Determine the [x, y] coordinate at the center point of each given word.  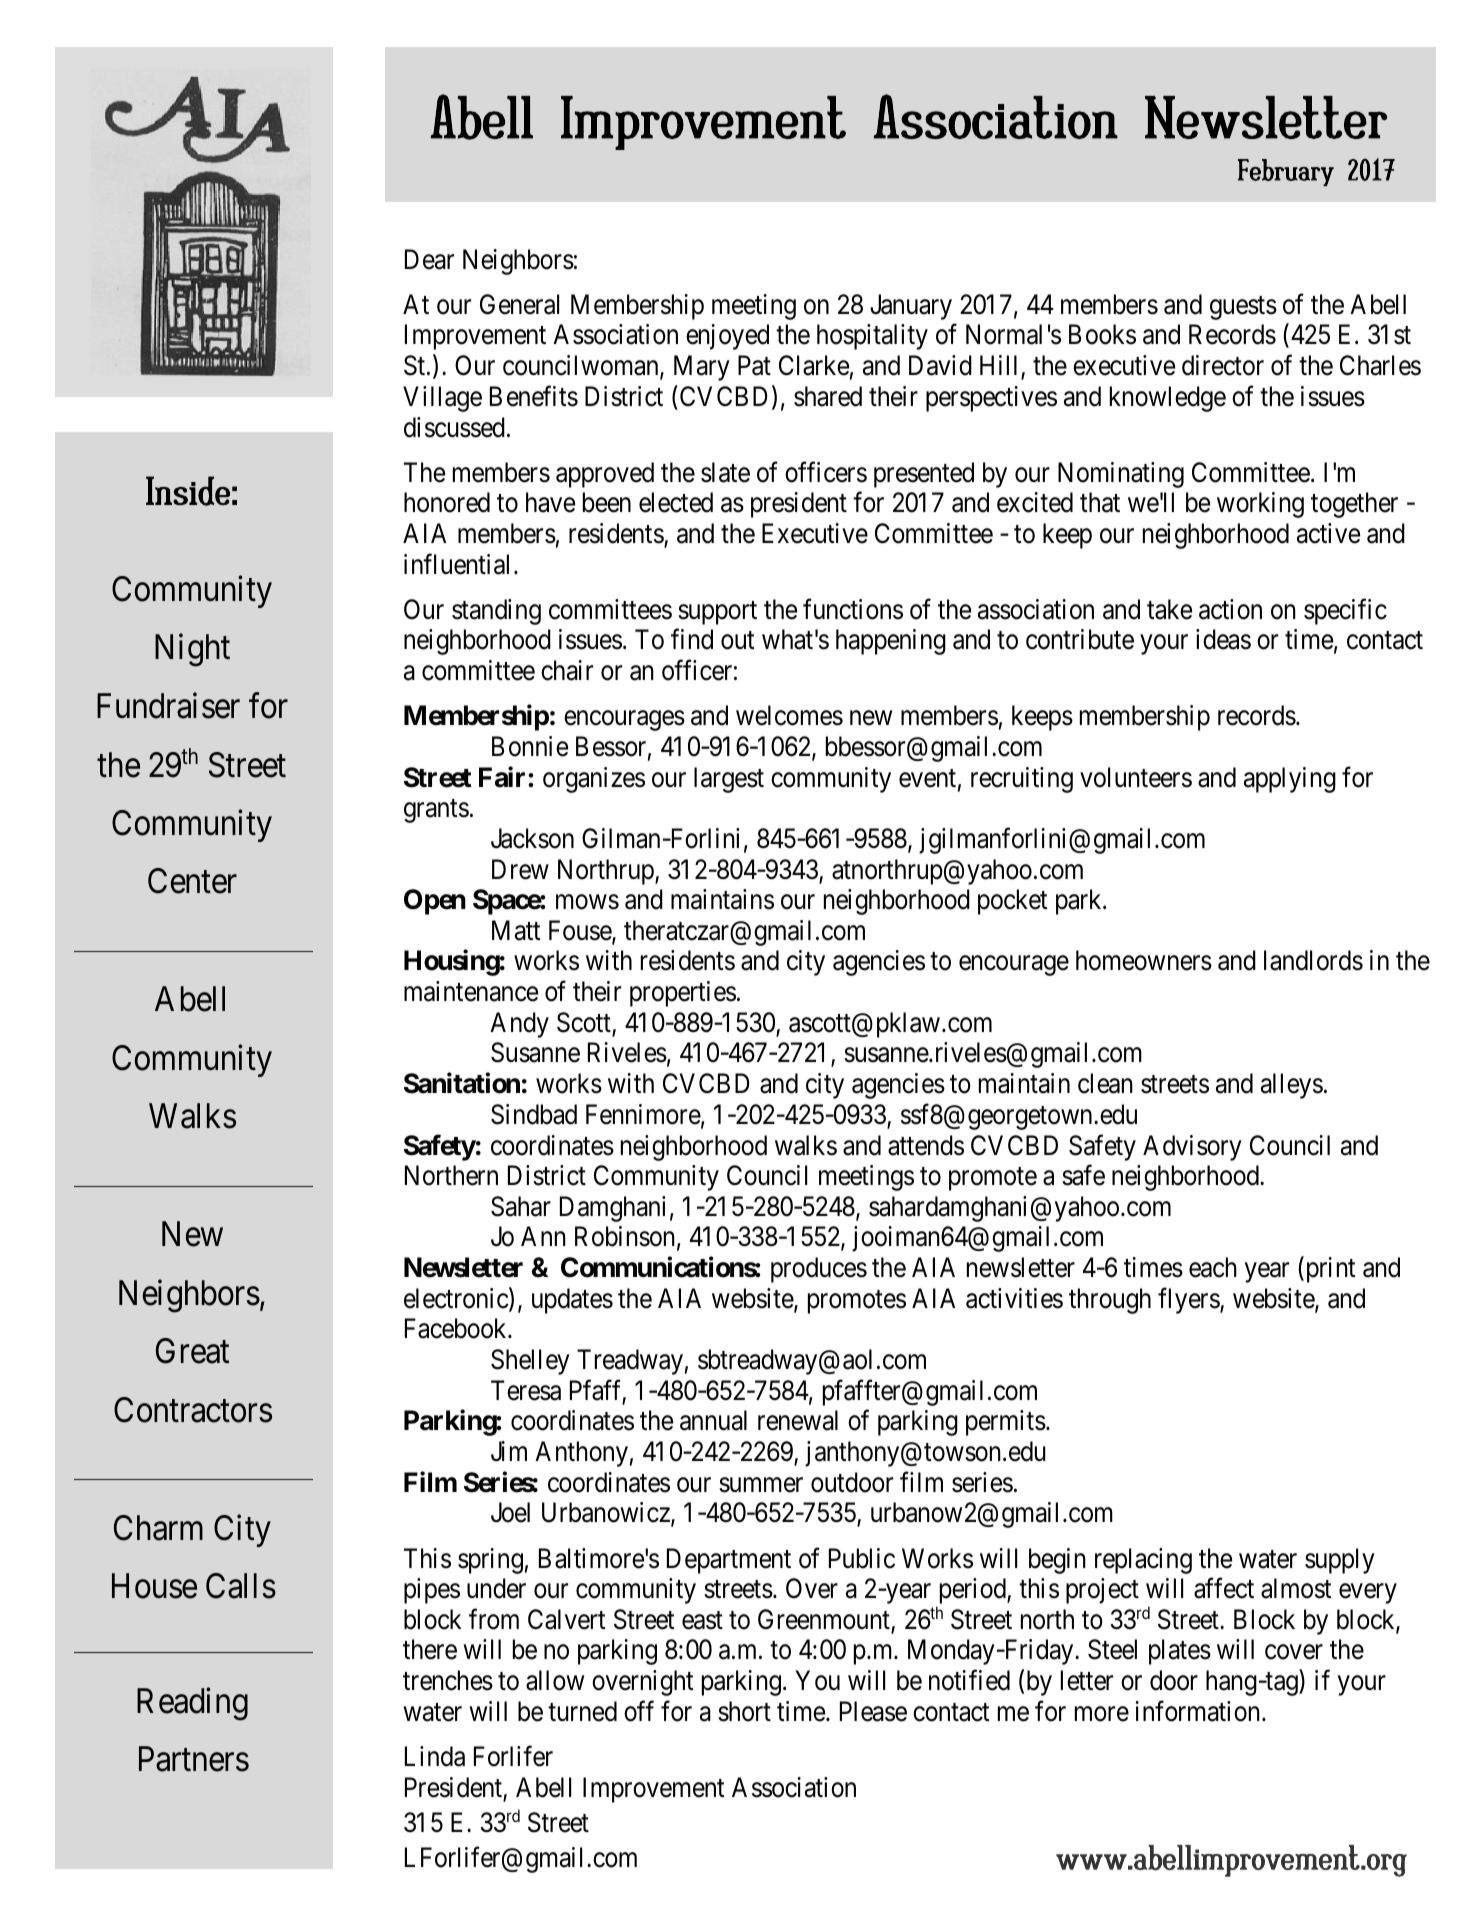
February [1286, 172]
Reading [192, 1704]
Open [435, 902]
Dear [429, 259]
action [1230, 609]
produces [819, 1270]
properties [683, 994]
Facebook [457, 1328]
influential [456, 564]
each [1213, 1267]
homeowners [1144, 960]
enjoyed [727, 337]
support [717, 613]
